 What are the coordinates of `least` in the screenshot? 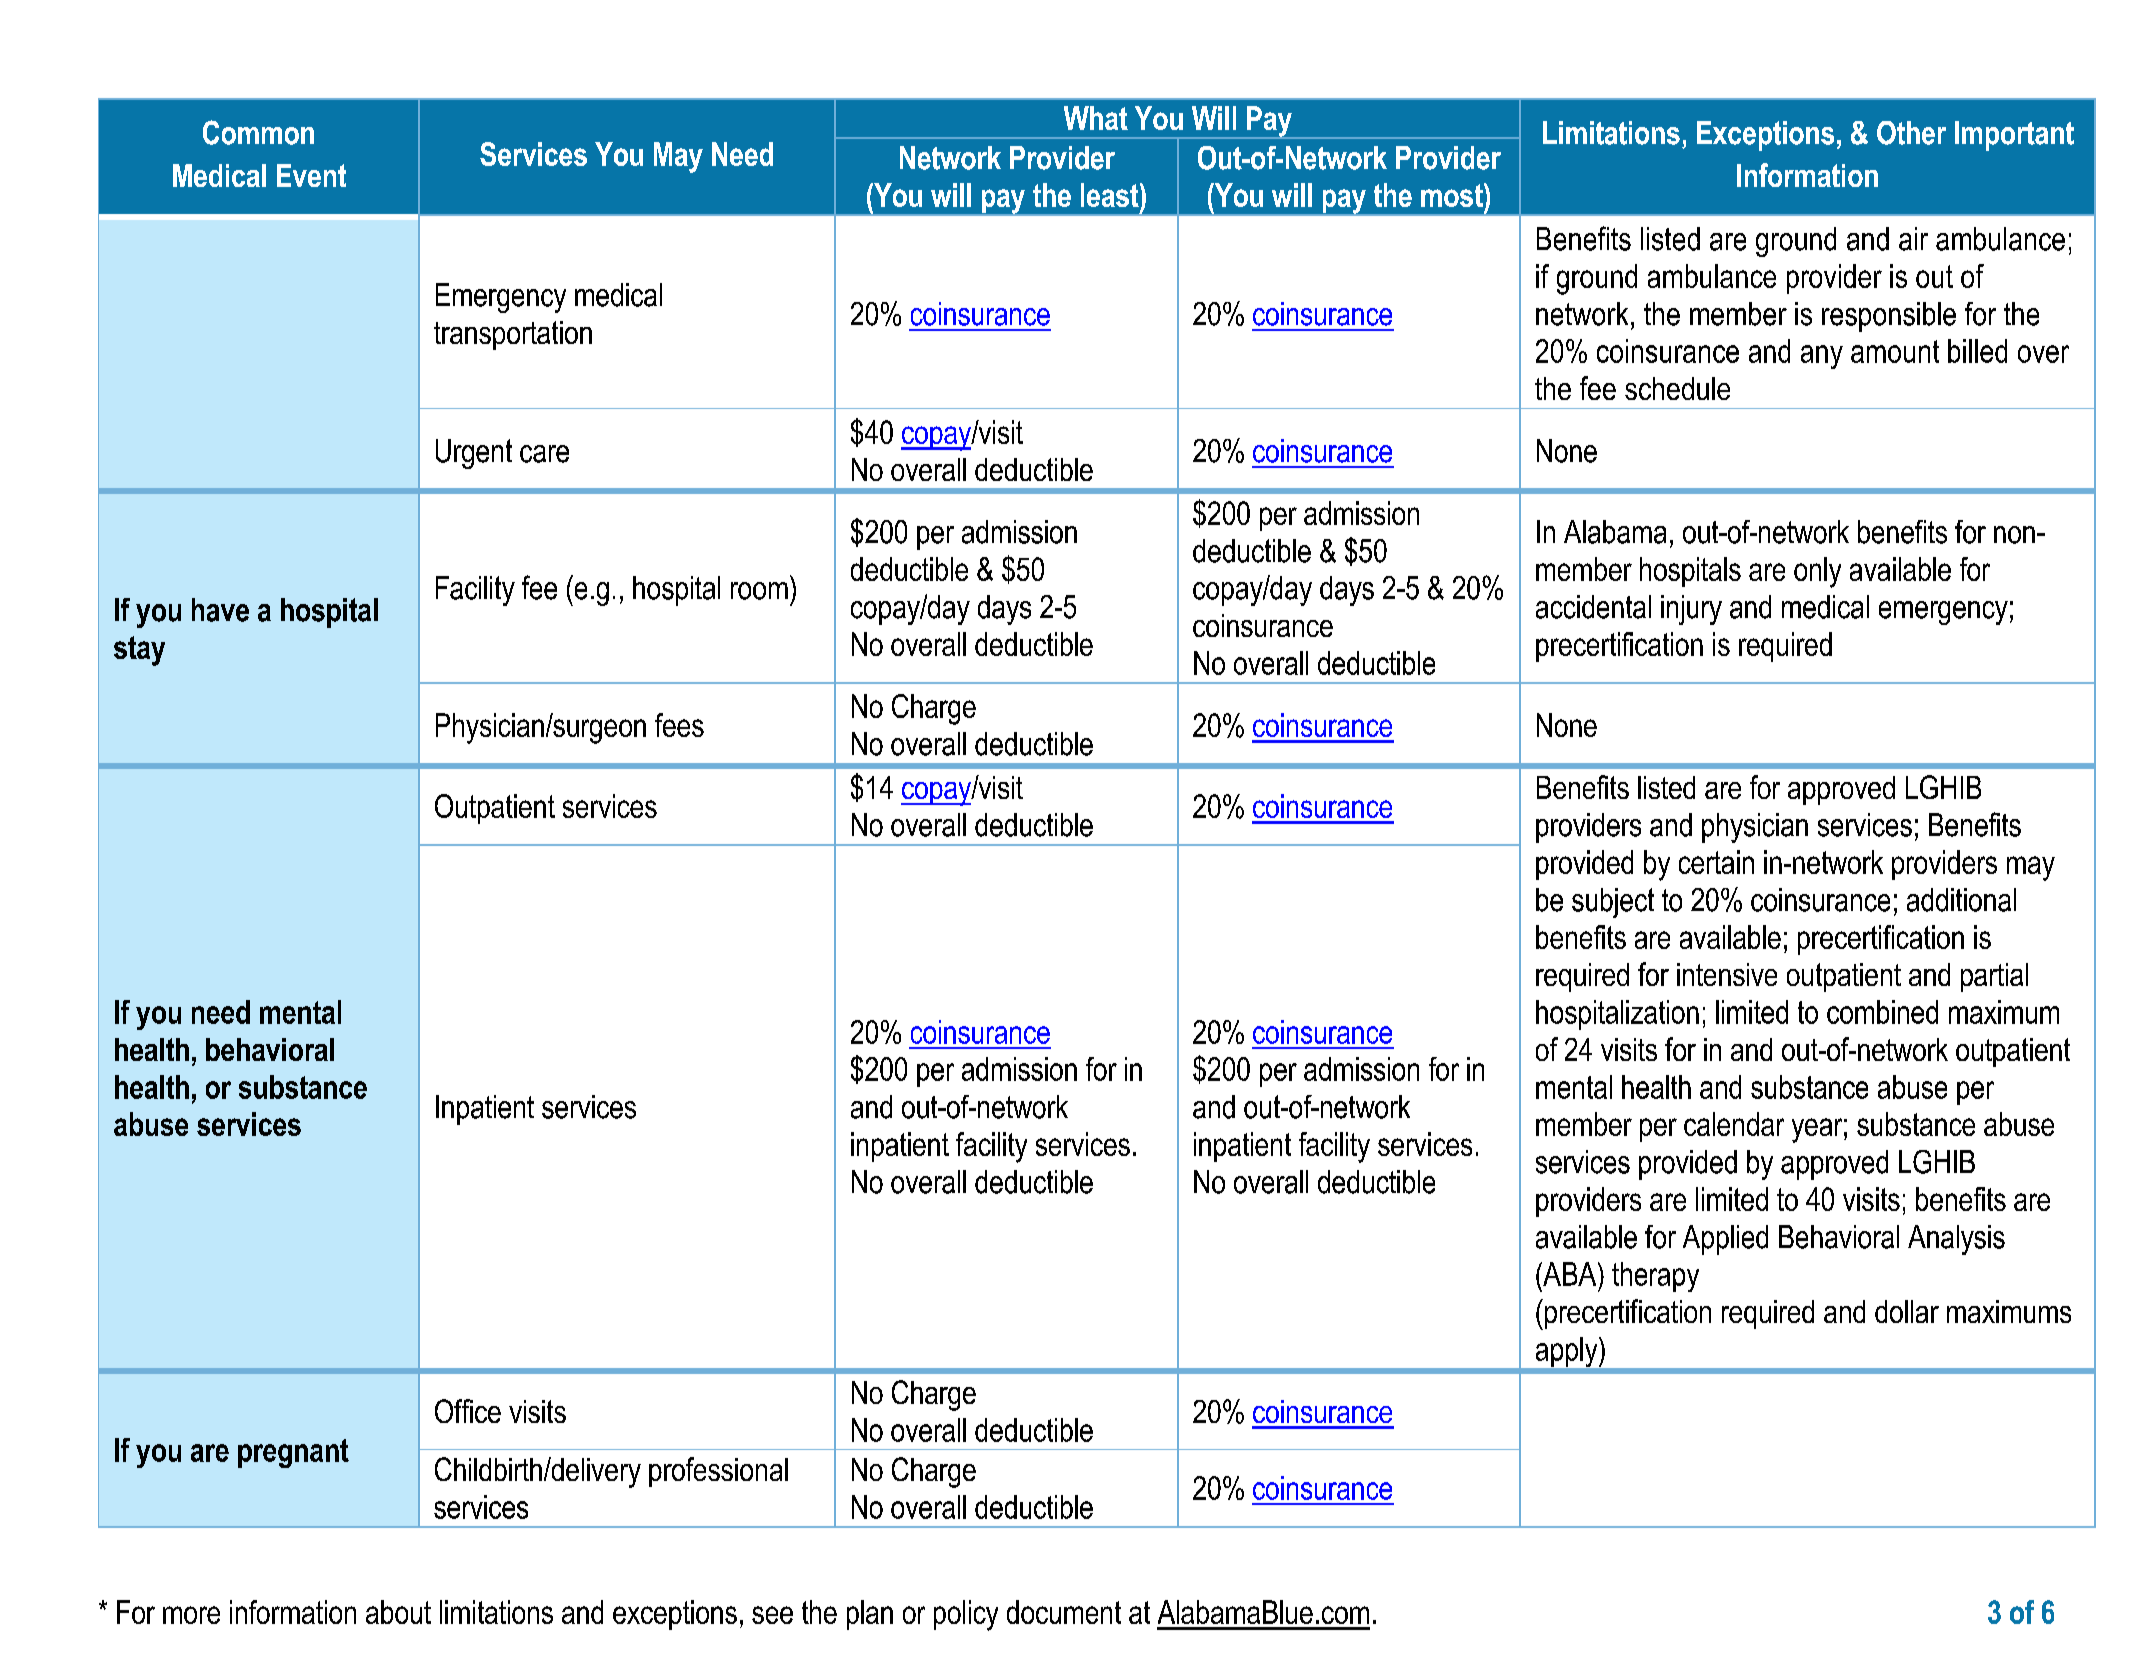 It's located at (1111, 195).
